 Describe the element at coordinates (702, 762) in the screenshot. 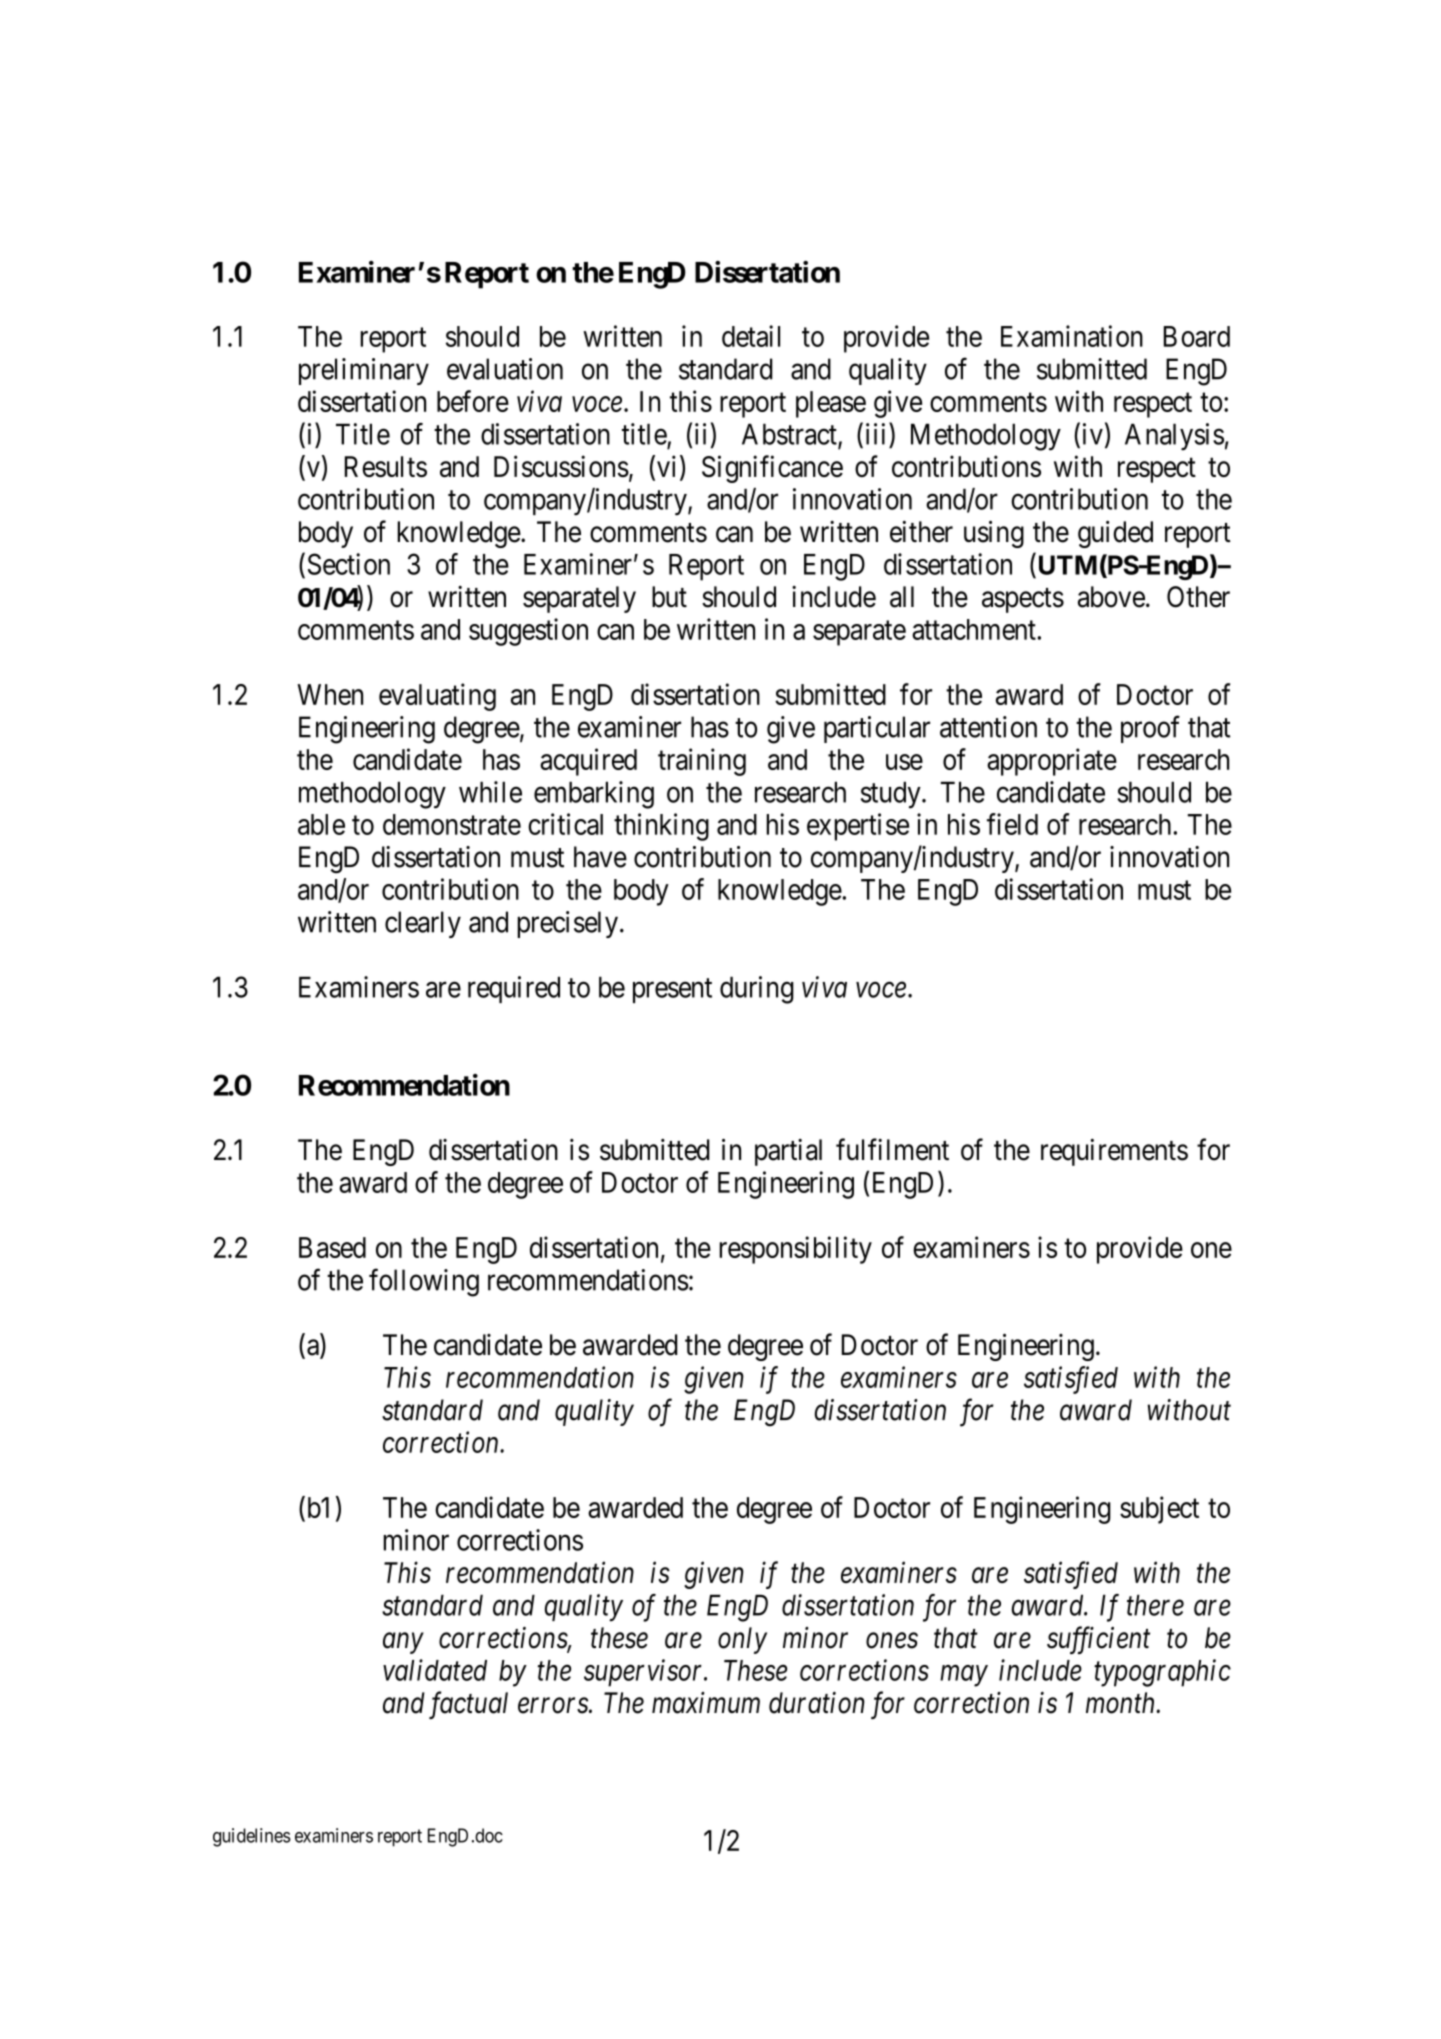

I see `training` at that location.
